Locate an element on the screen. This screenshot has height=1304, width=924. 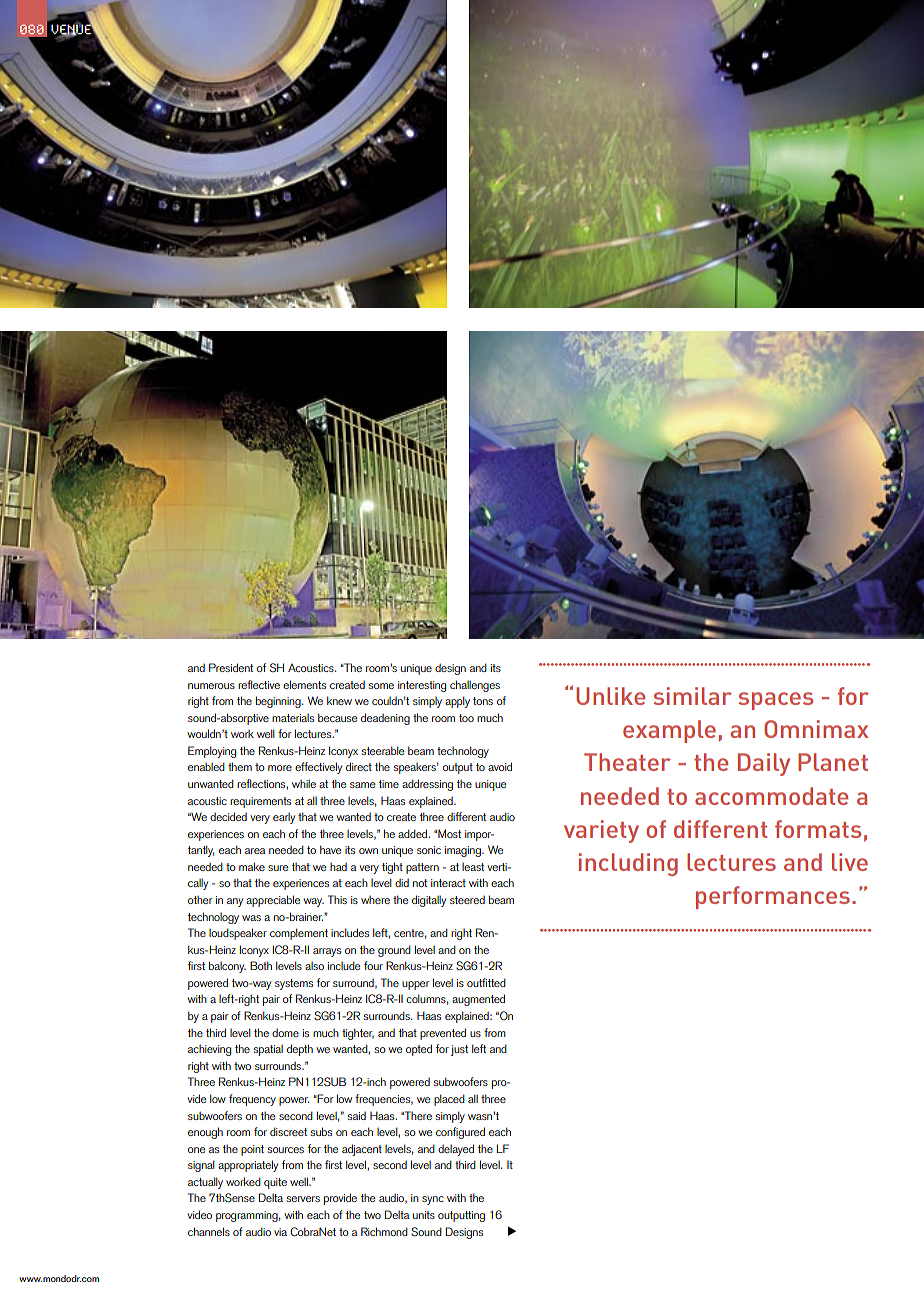
challenges is located at coordinates (475, 686).
